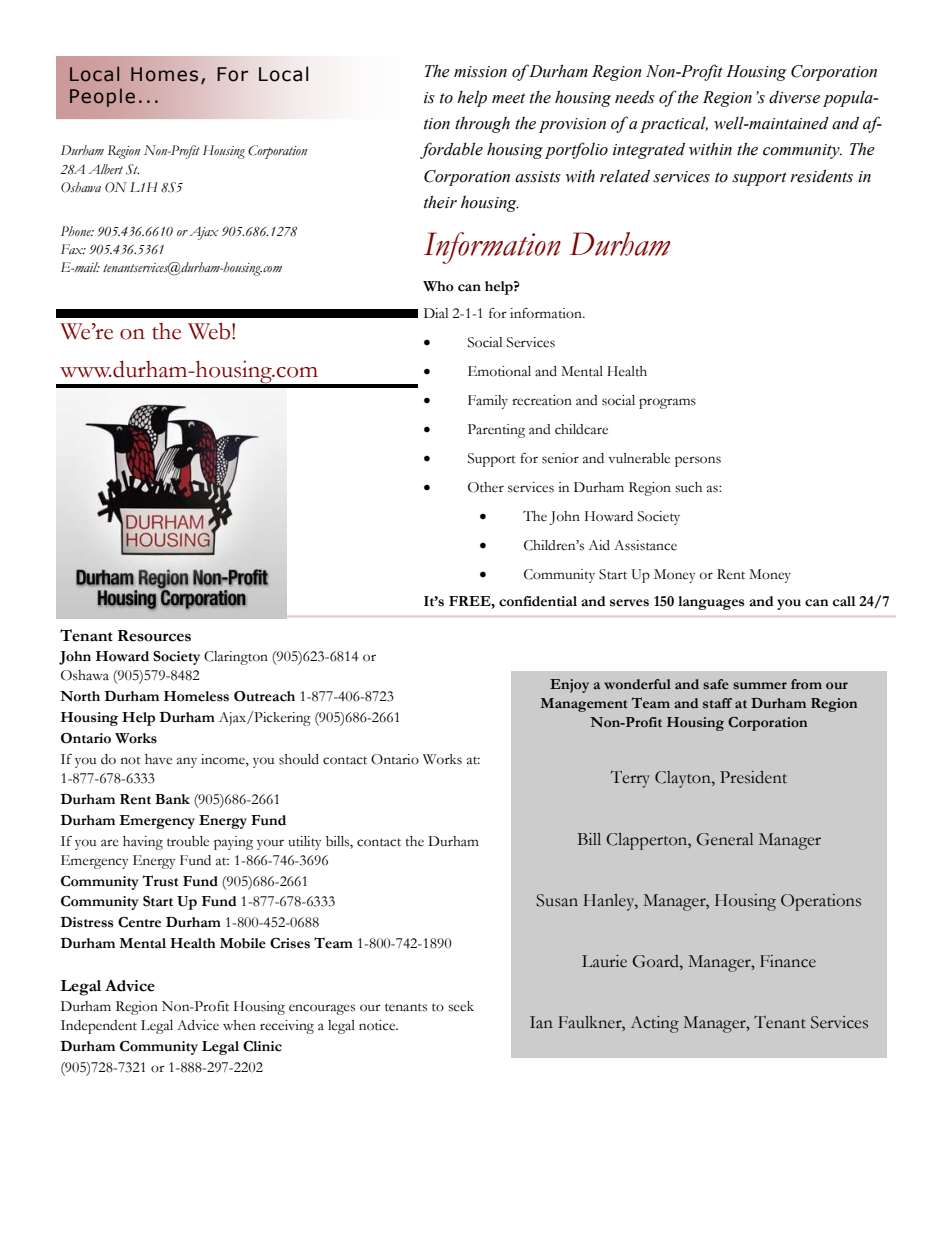  Describe the element at coordinates (788, 961) in the screenshot. I see `Finance` at that location.
